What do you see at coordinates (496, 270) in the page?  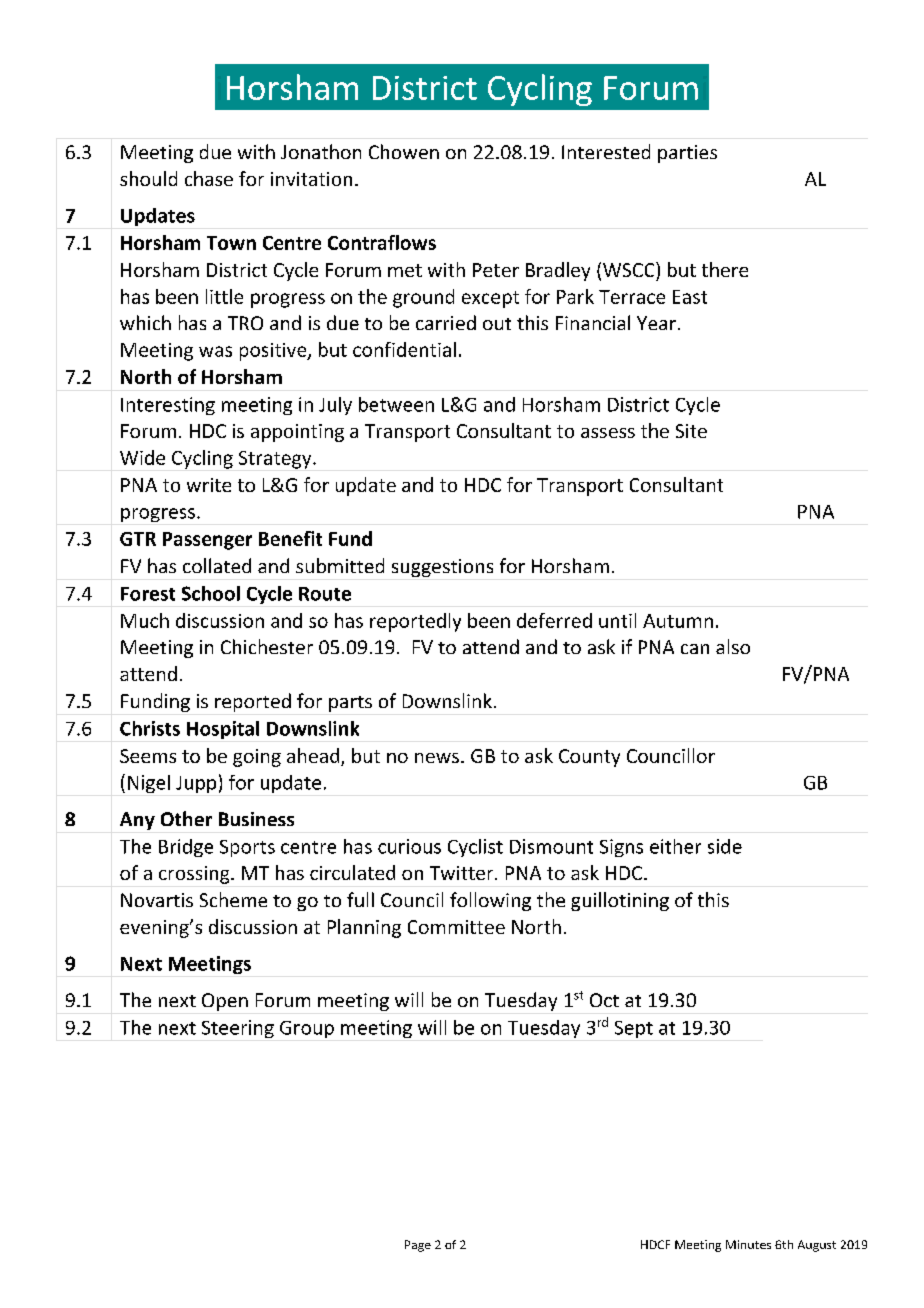 I see `Peter` at bounding box center [496, 270].
